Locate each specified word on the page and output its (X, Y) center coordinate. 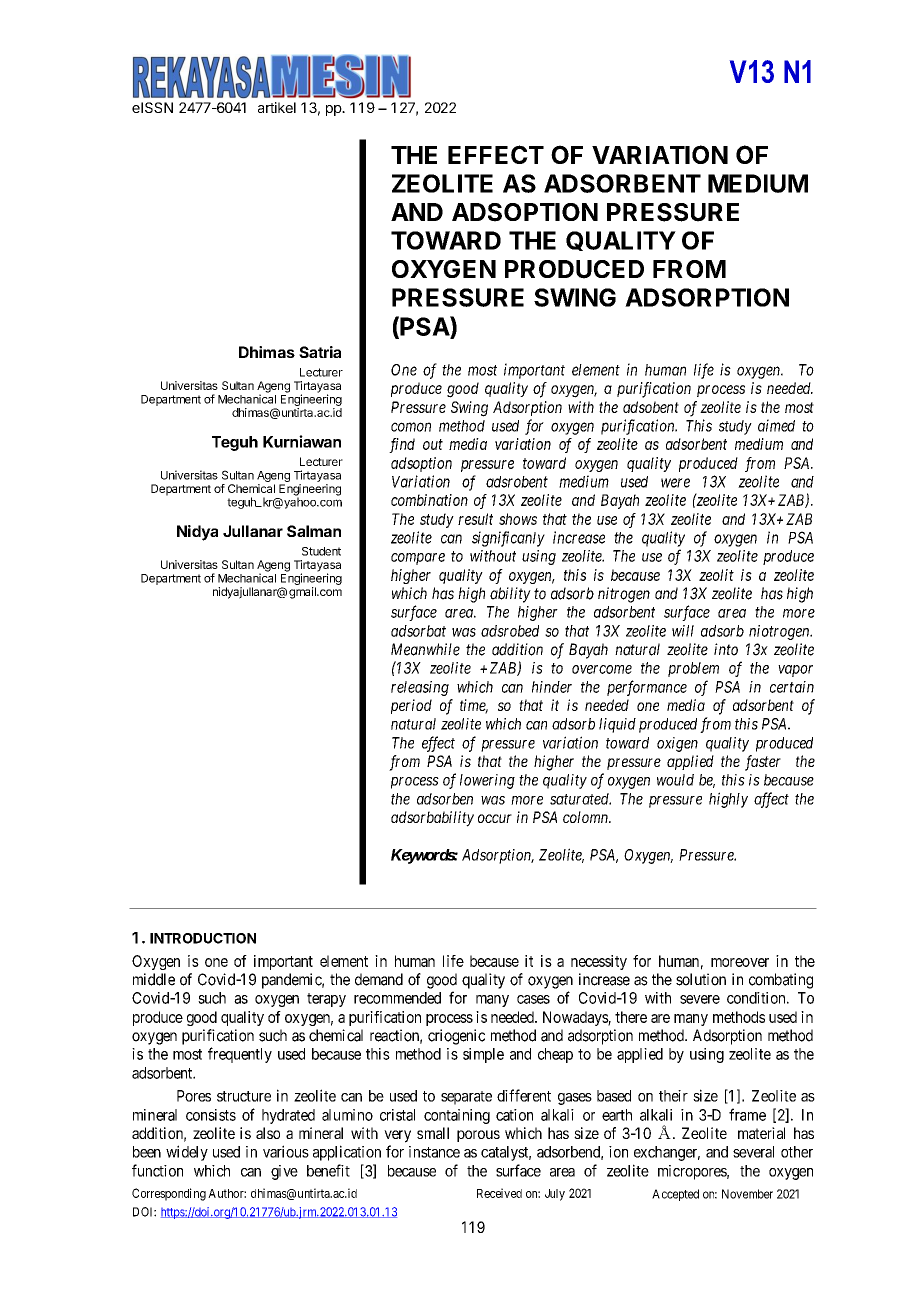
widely (187, 1153)
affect (771, 800)
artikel (277, 107)
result (475, 519)
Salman (314, 531)
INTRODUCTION (203, 938)
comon (411, 427)
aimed (776, 425)
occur (495, 818)
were (675, 483)
